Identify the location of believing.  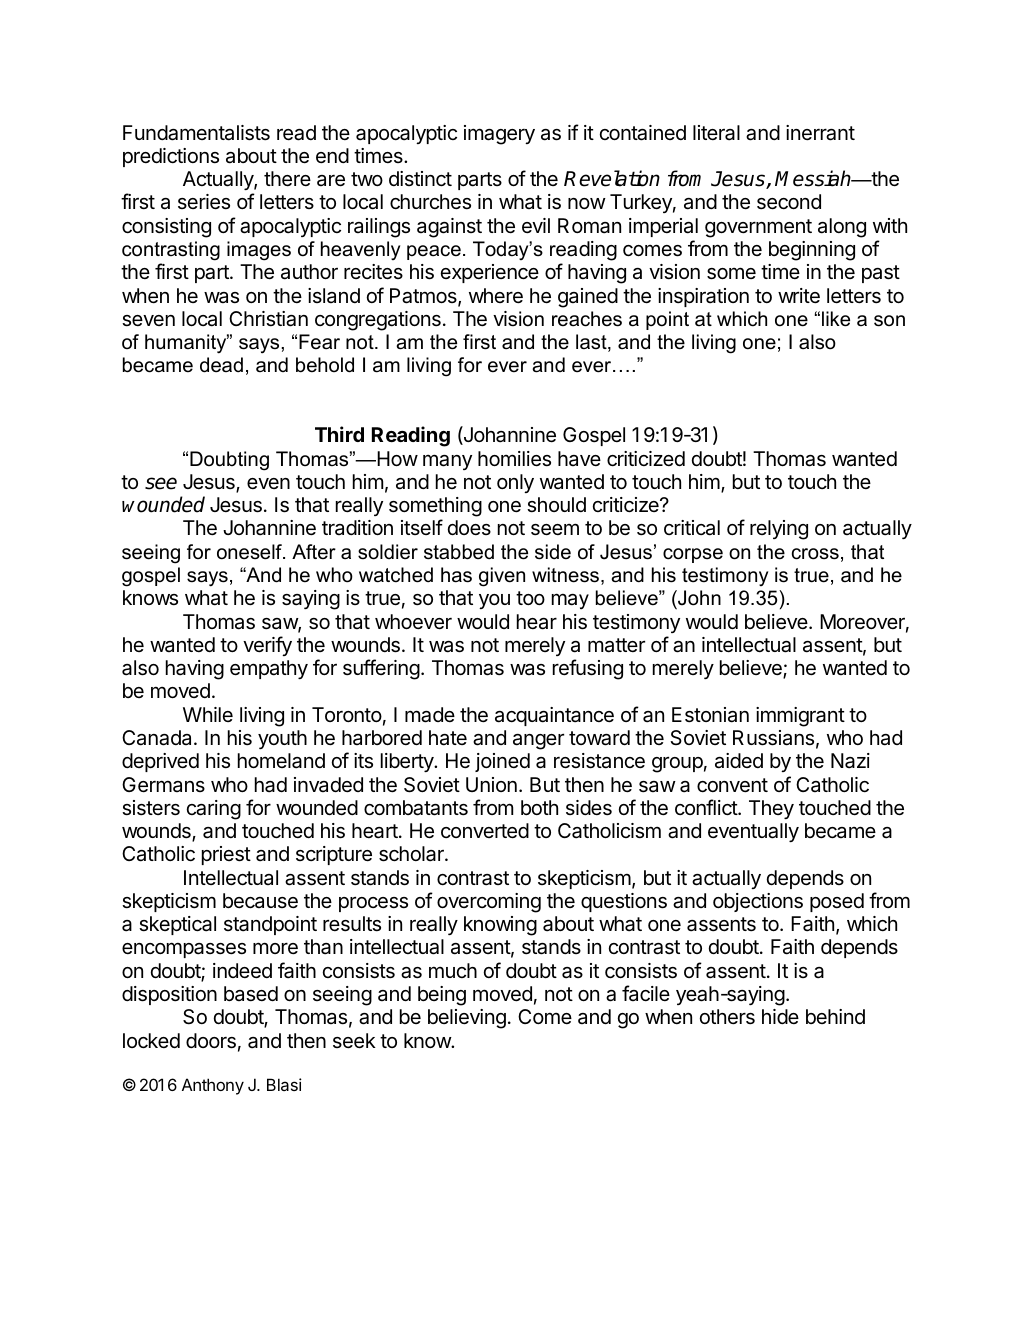
(467, 1019).
